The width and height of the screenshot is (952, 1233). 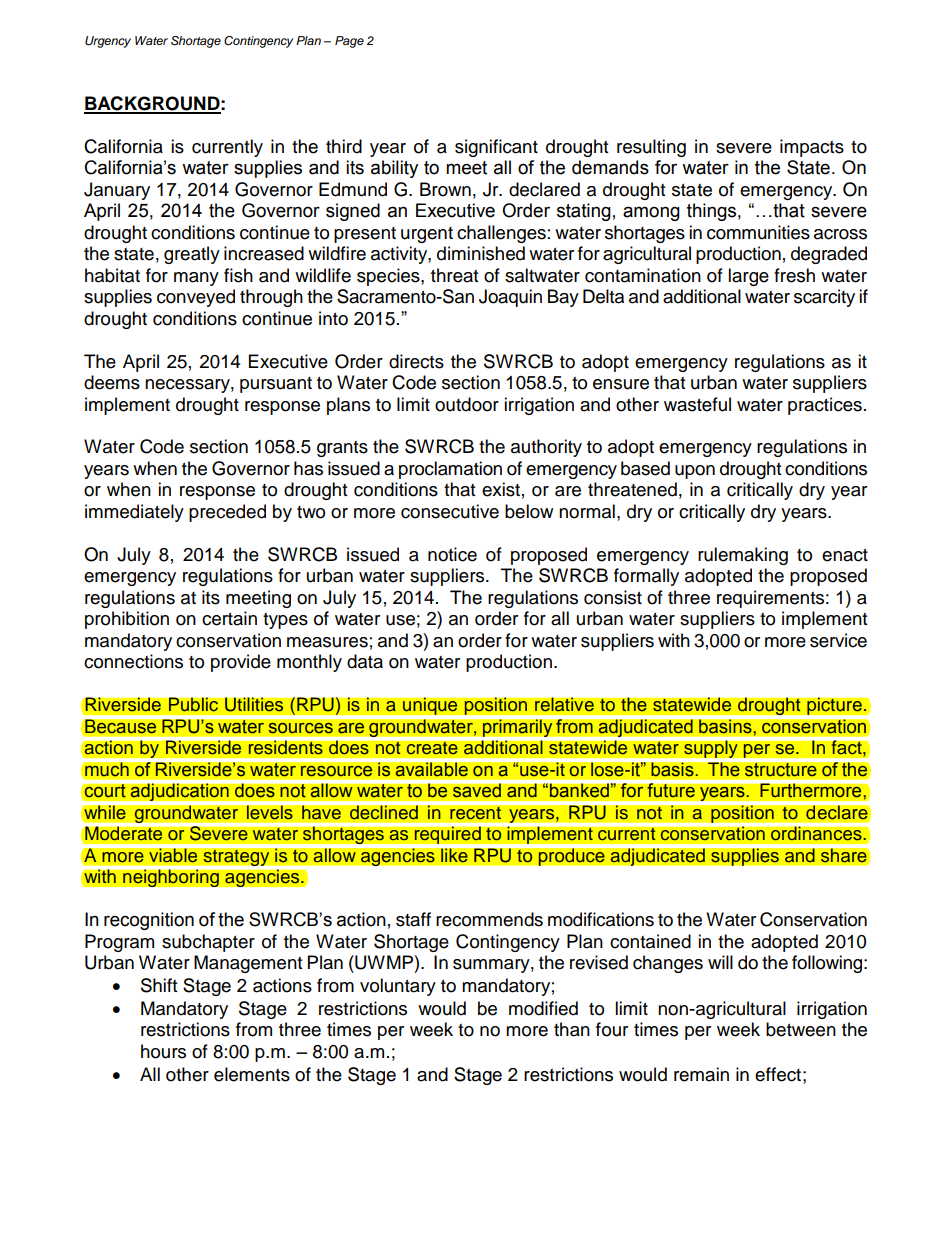 What do you see at coordinates (108, 42) in the screenshot?
I see `Urgency` at bounding box center [108, 42].
